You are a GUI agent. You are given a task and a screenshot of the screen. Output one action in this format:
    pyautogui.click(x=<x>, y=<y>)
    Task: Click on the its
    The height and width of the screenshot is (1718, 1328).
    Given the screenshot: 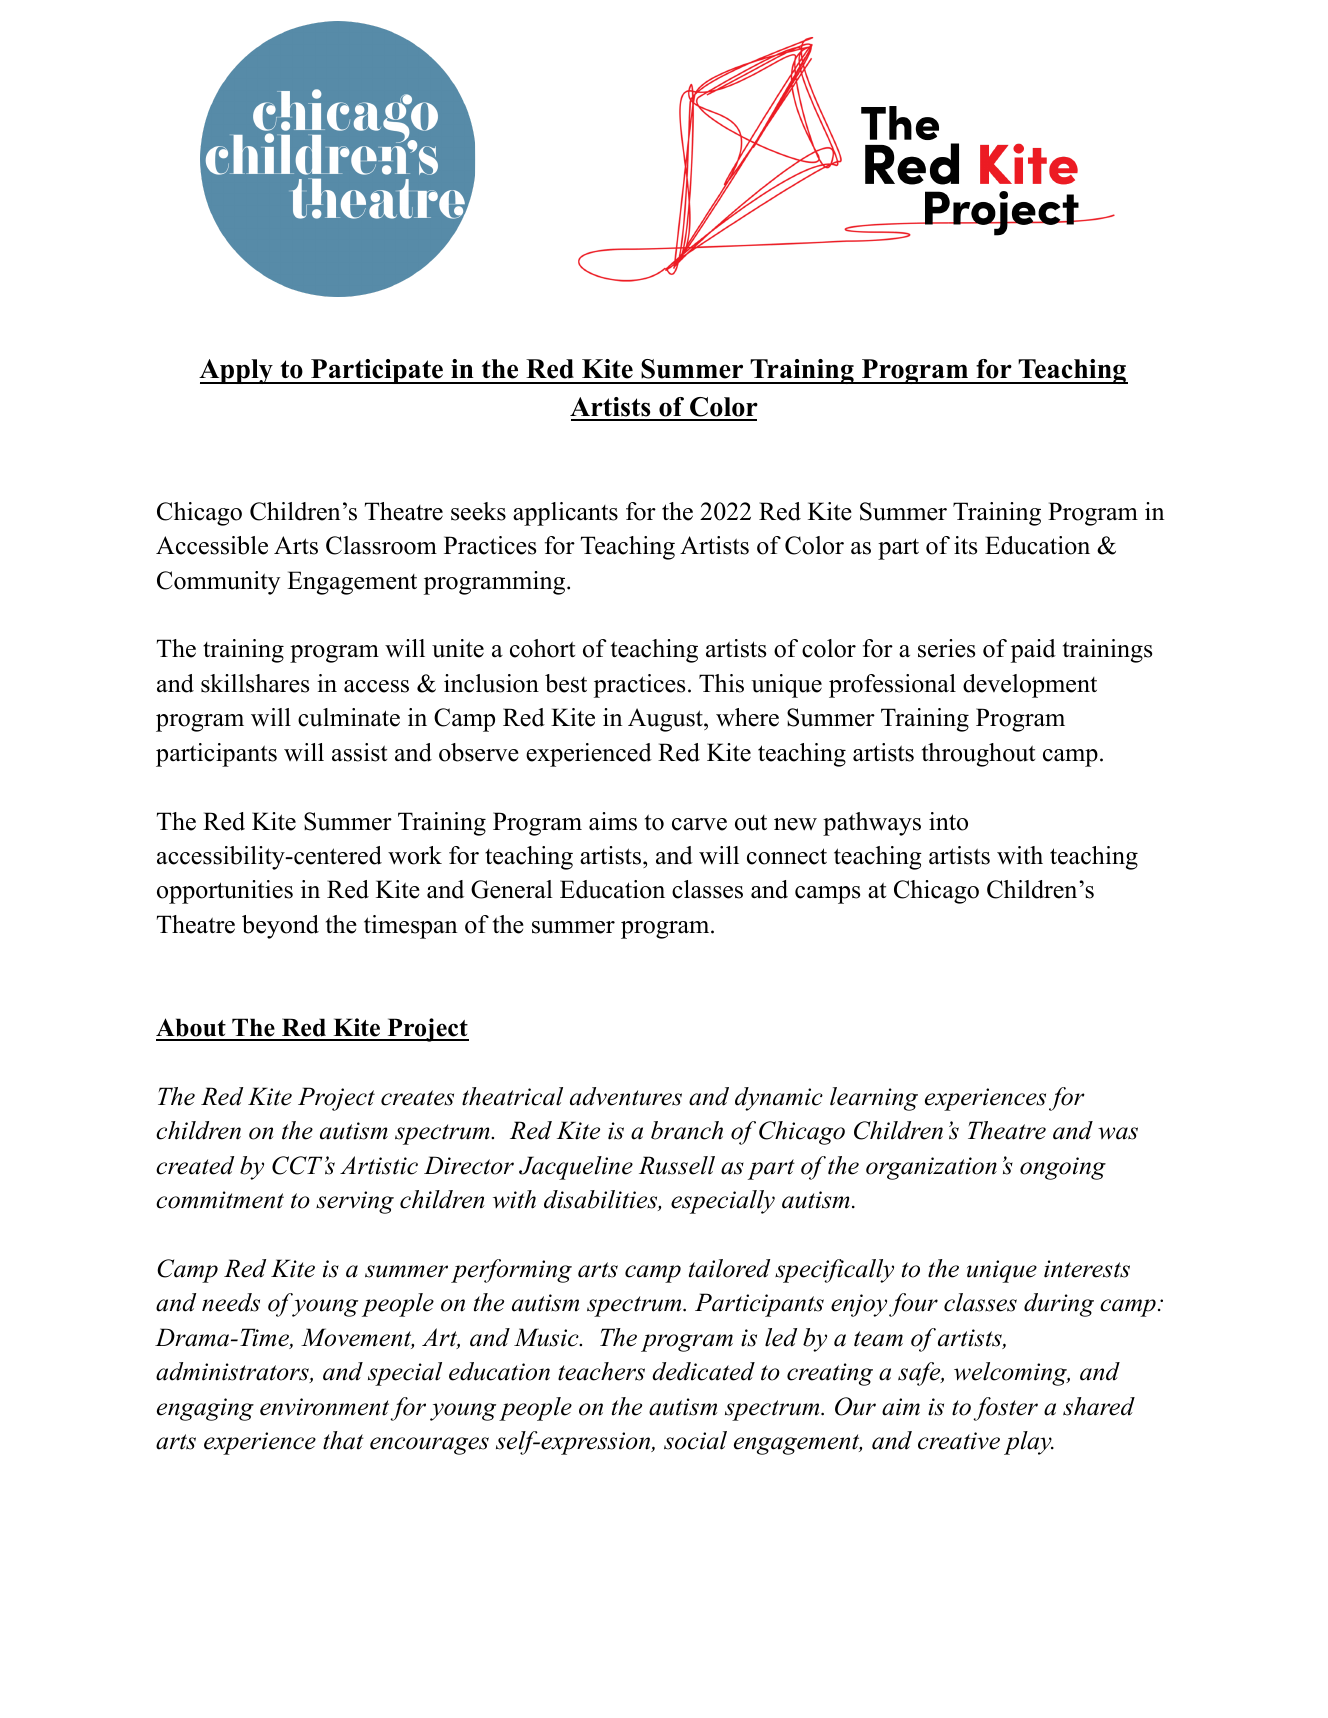 What is the action you would take?
    pyautogui.click(x=965, y=545)
